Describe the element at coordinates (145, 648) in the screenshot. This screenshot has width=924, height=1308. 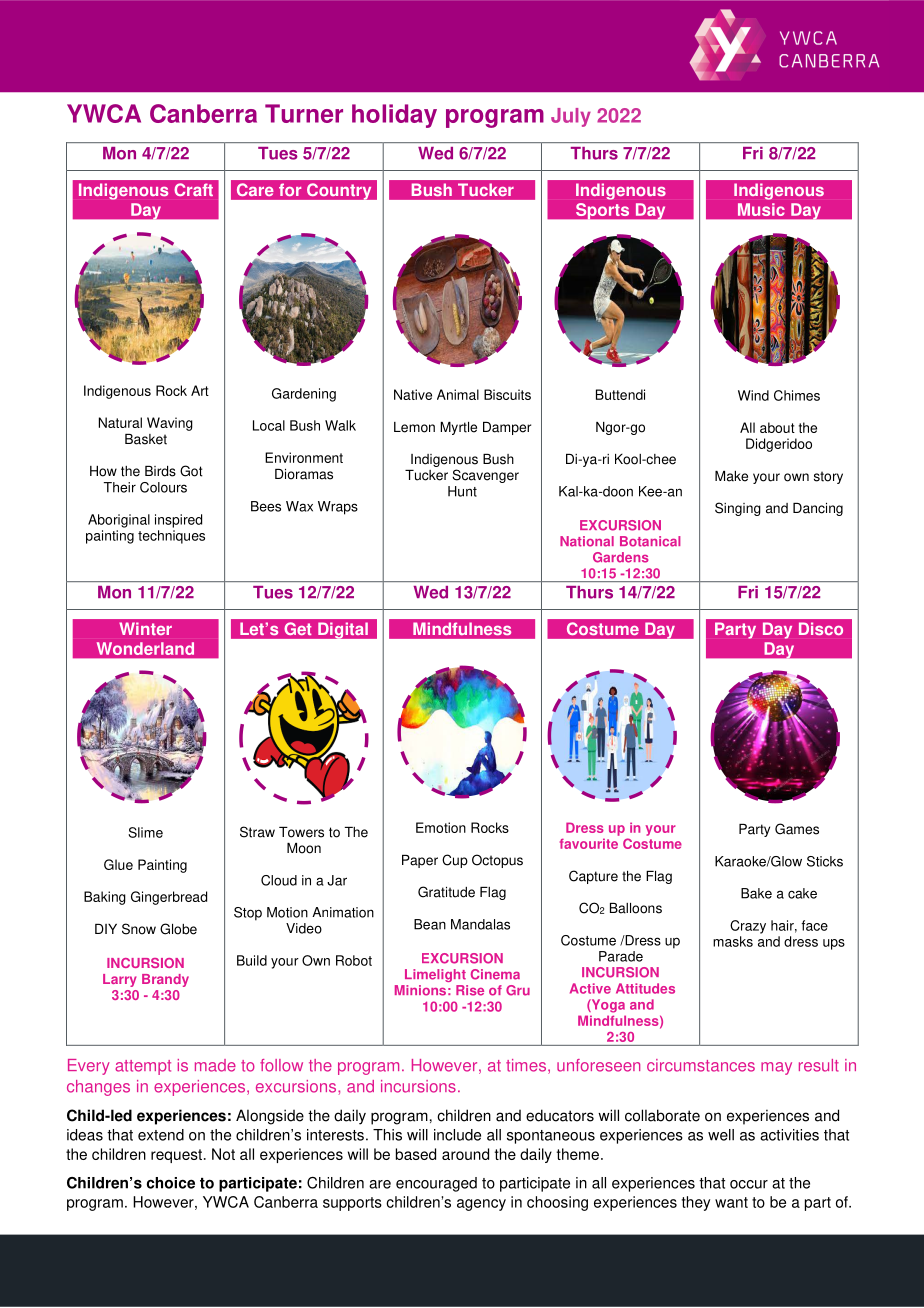
I see `Wonderland` at that location.
